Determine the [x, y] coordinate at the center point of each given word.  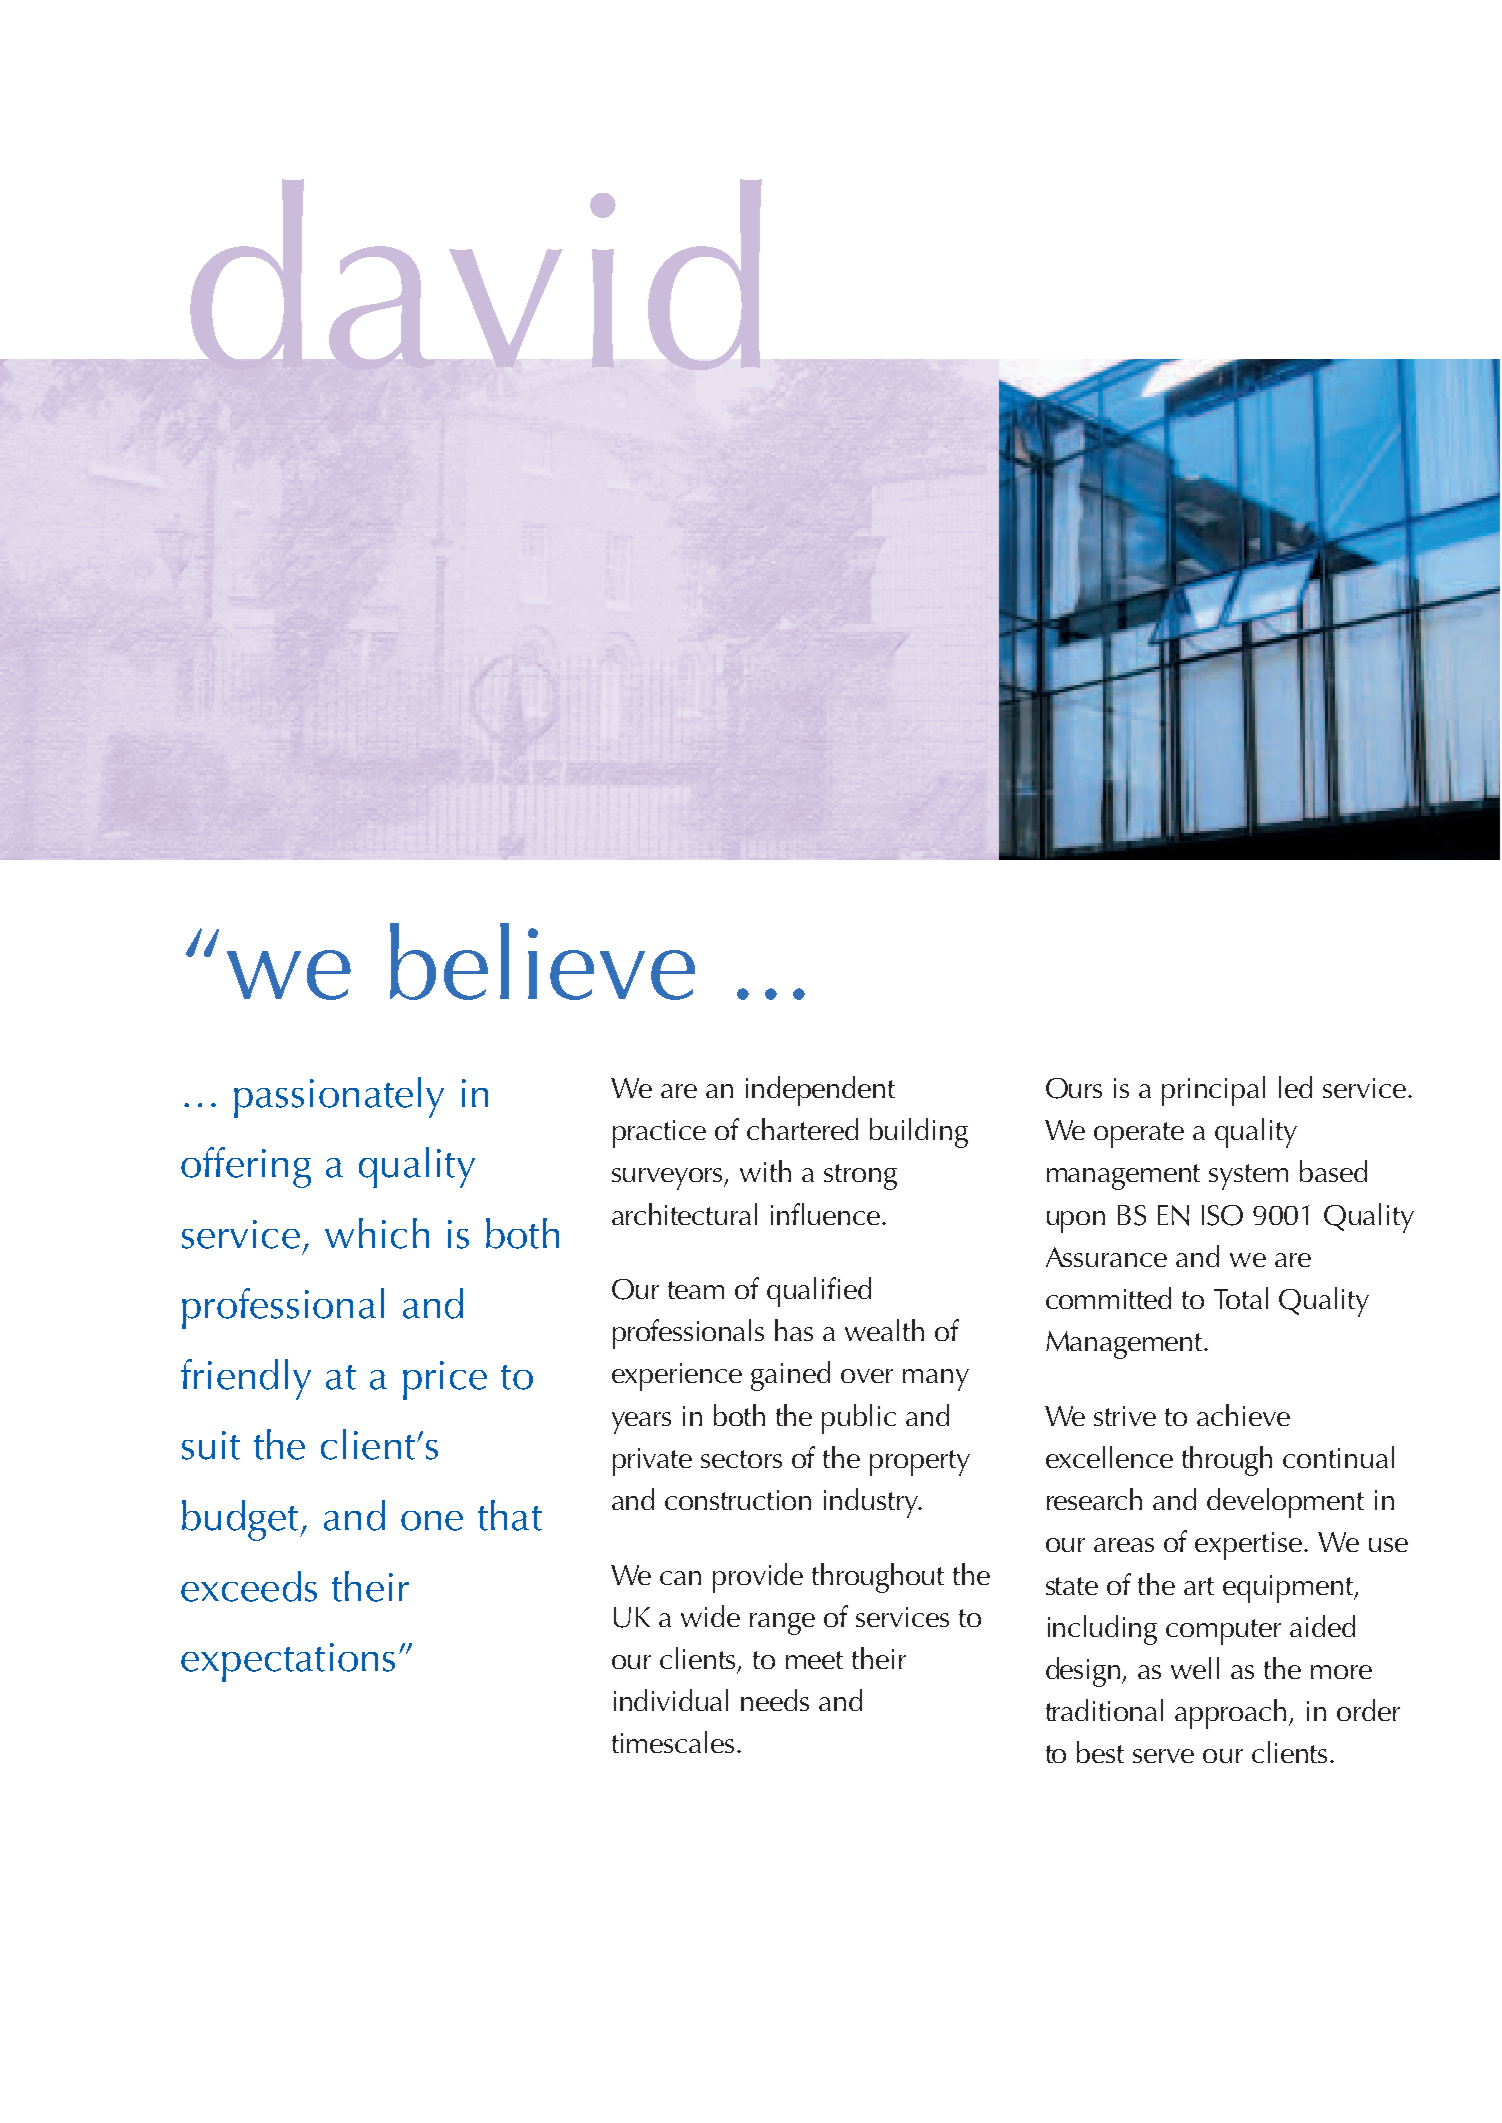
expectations [288, 1662]
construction [738, 1500]
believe [542, 961]
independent [820, 1091]
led [1295, 1087]
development [1285, 1503]
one [432, 1521]
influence [827, 1214]
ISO [1222, 1215]
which [377, 1233]
